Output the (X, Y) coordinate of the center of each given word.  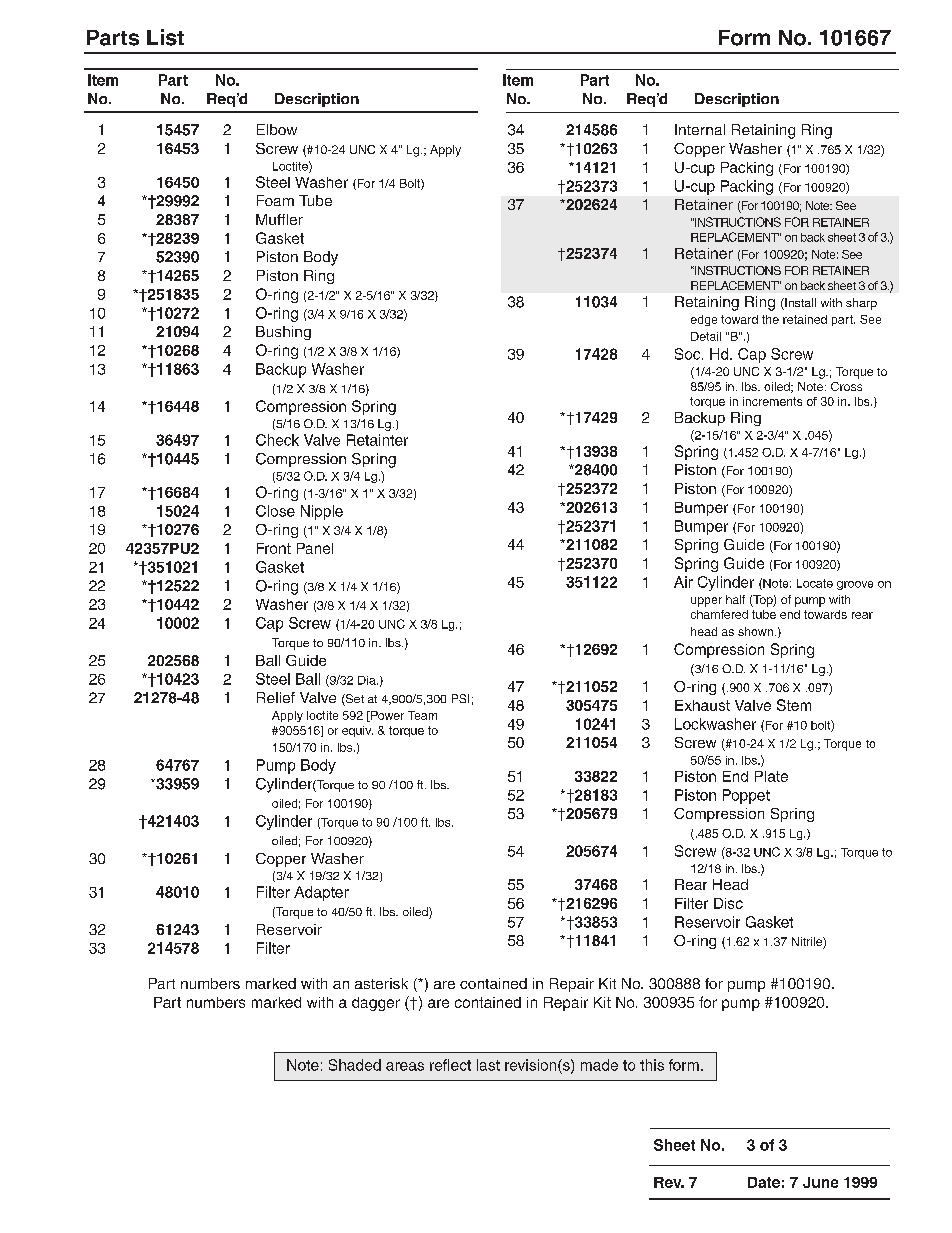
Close (275, 511)
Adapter (321, 893)
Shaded (355, 1065)
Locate (815, 583)
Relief (276, 697)
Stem (794, 705)
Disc (728, 903)
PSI (460, 698)
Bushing (283, 333)
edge (704, 320)
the (770, 319)
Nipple (322, 512)
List (165, 37)
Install (799, 304)
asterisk (381, 983)
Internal (700, 129)
